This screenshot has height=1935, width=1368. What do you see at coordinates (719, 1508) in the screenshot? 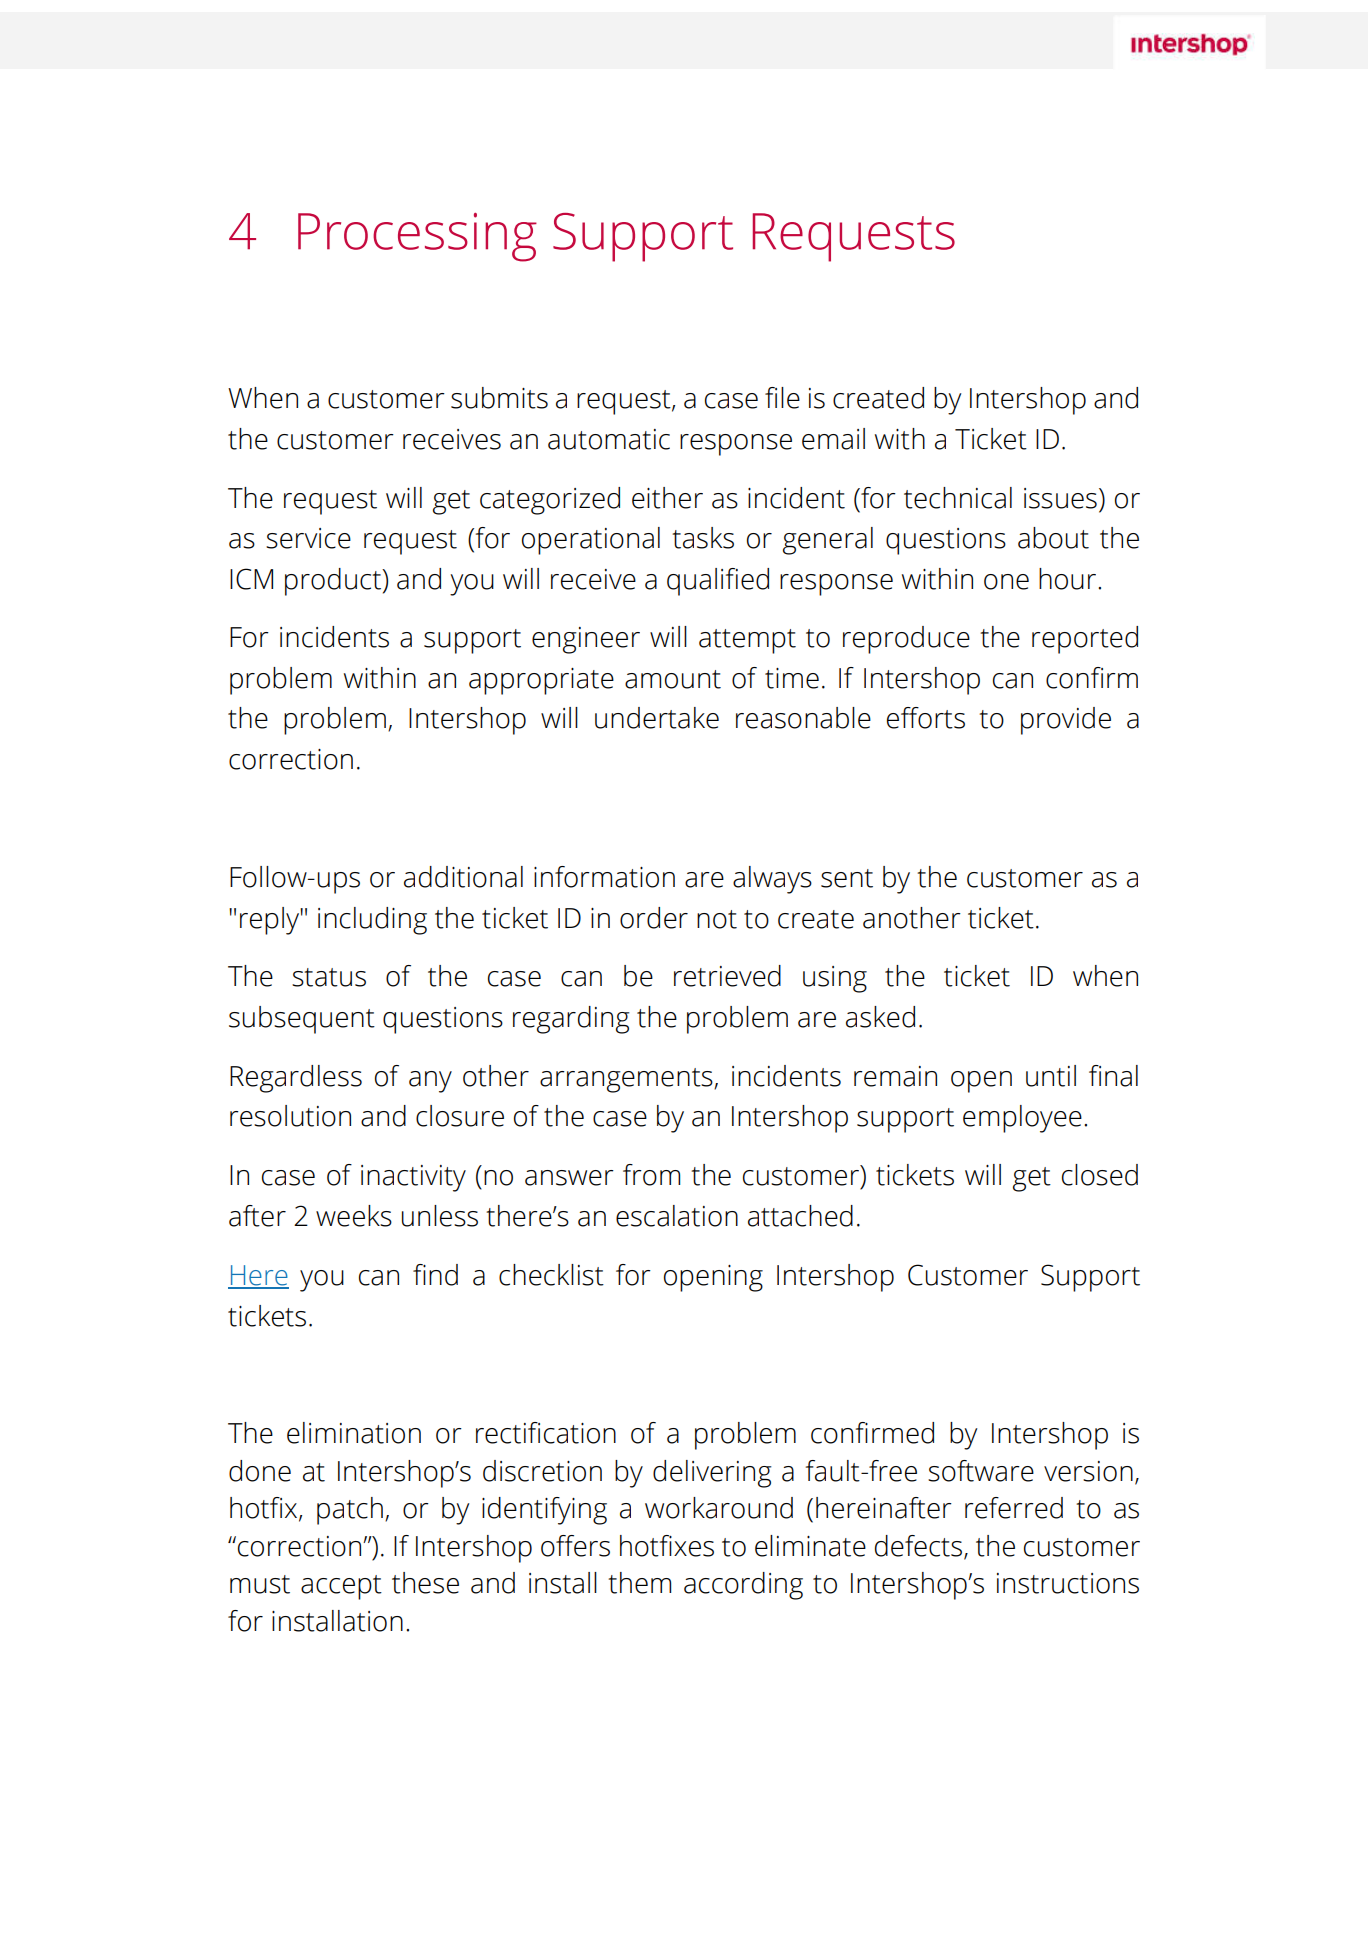
I see `workaround` at bounding box center [719, 1508].
